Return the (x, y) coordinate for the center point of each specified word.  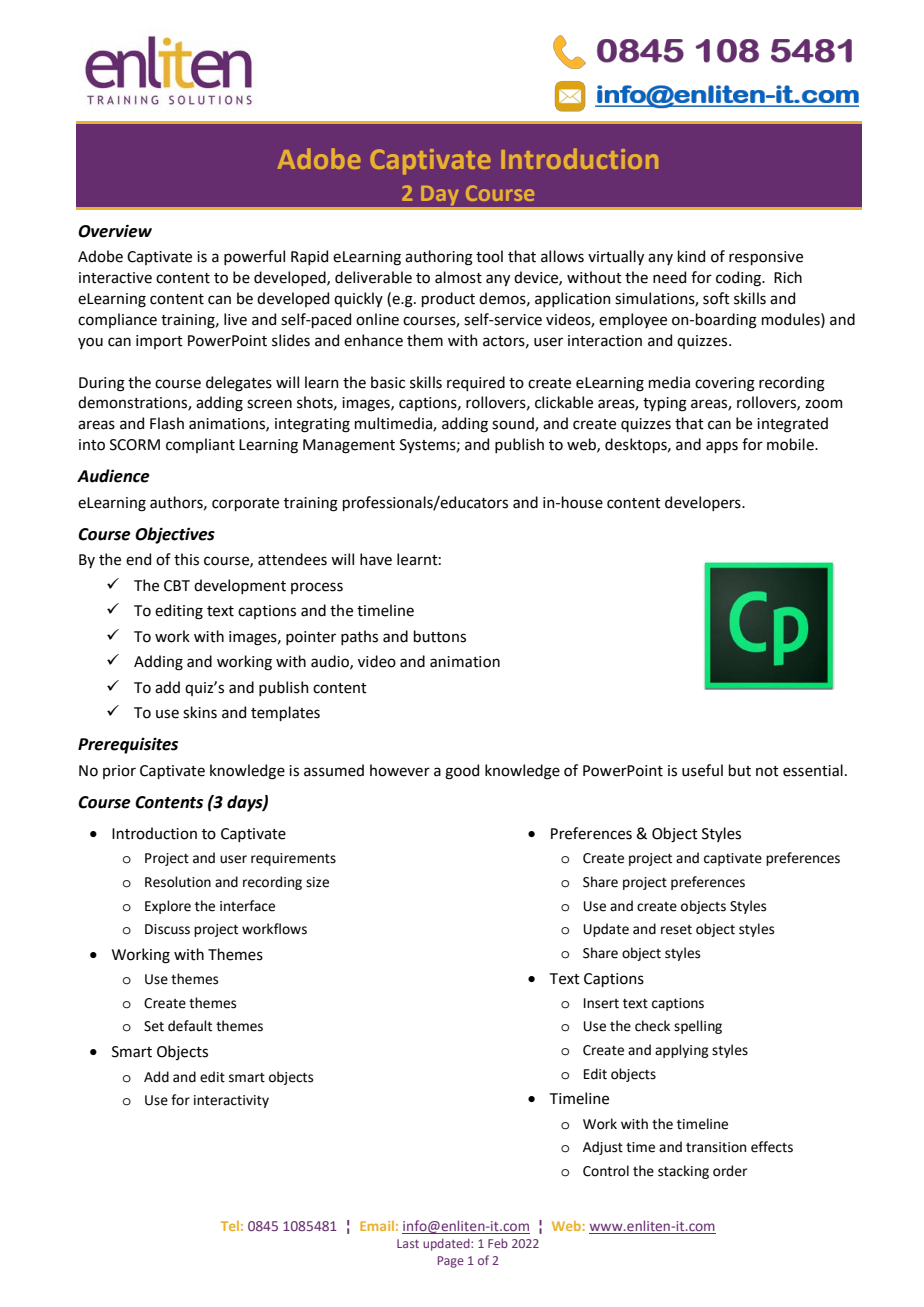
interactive (115, 278)
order (730, 1171)
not (767, 771)
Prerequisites (128, 745)
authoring (439, 258)
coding (740, 279)
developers (704, 503)
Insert (601, 1003)
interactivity (231, 1101)
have (376, 559)
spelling (698, 1027)
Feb (498, 1243)
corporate (245, 504)
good (462, 772)
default (190, 1026)
